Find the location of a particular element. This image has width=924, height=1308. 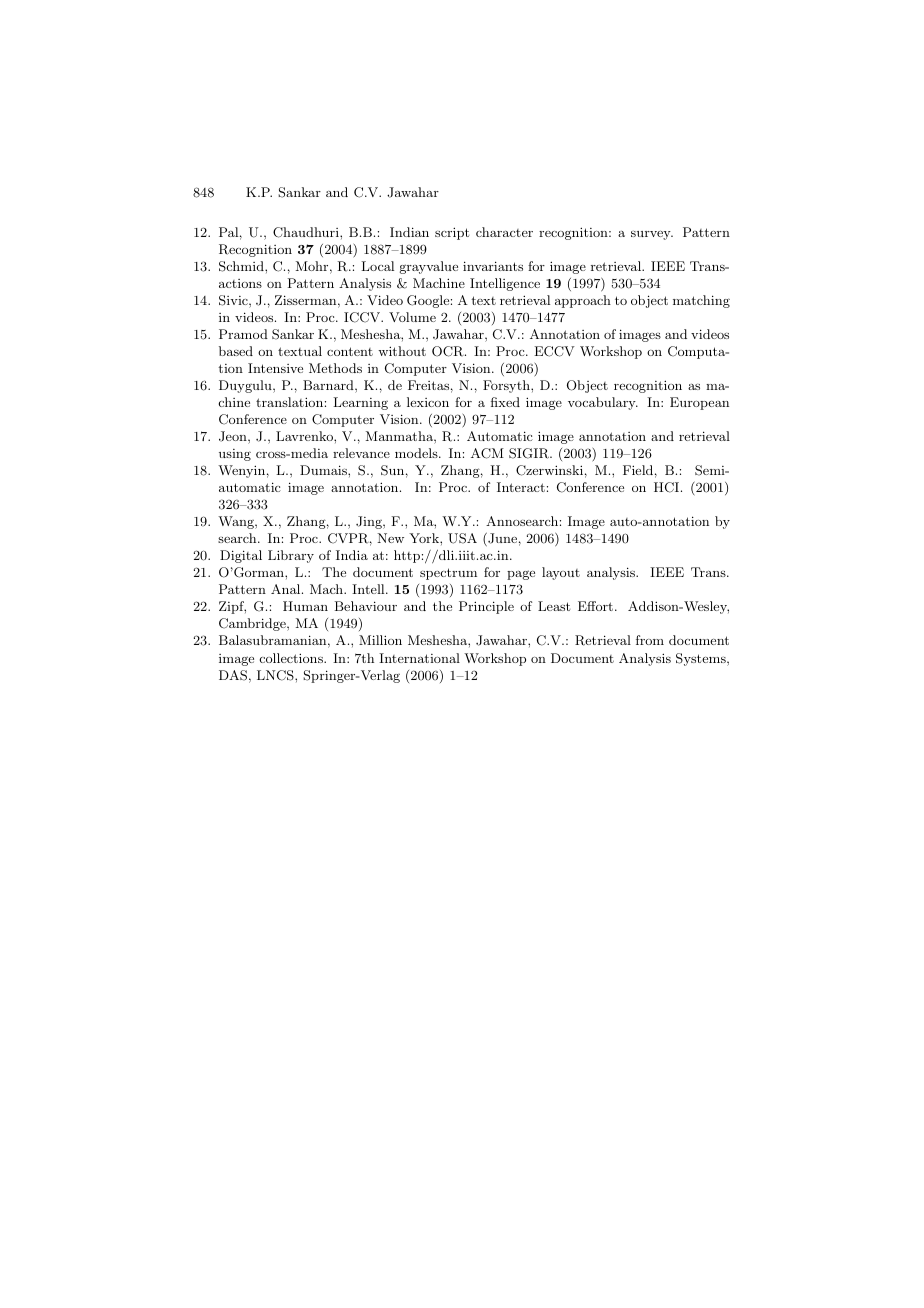

survey is located at coordinates (652, 235).
